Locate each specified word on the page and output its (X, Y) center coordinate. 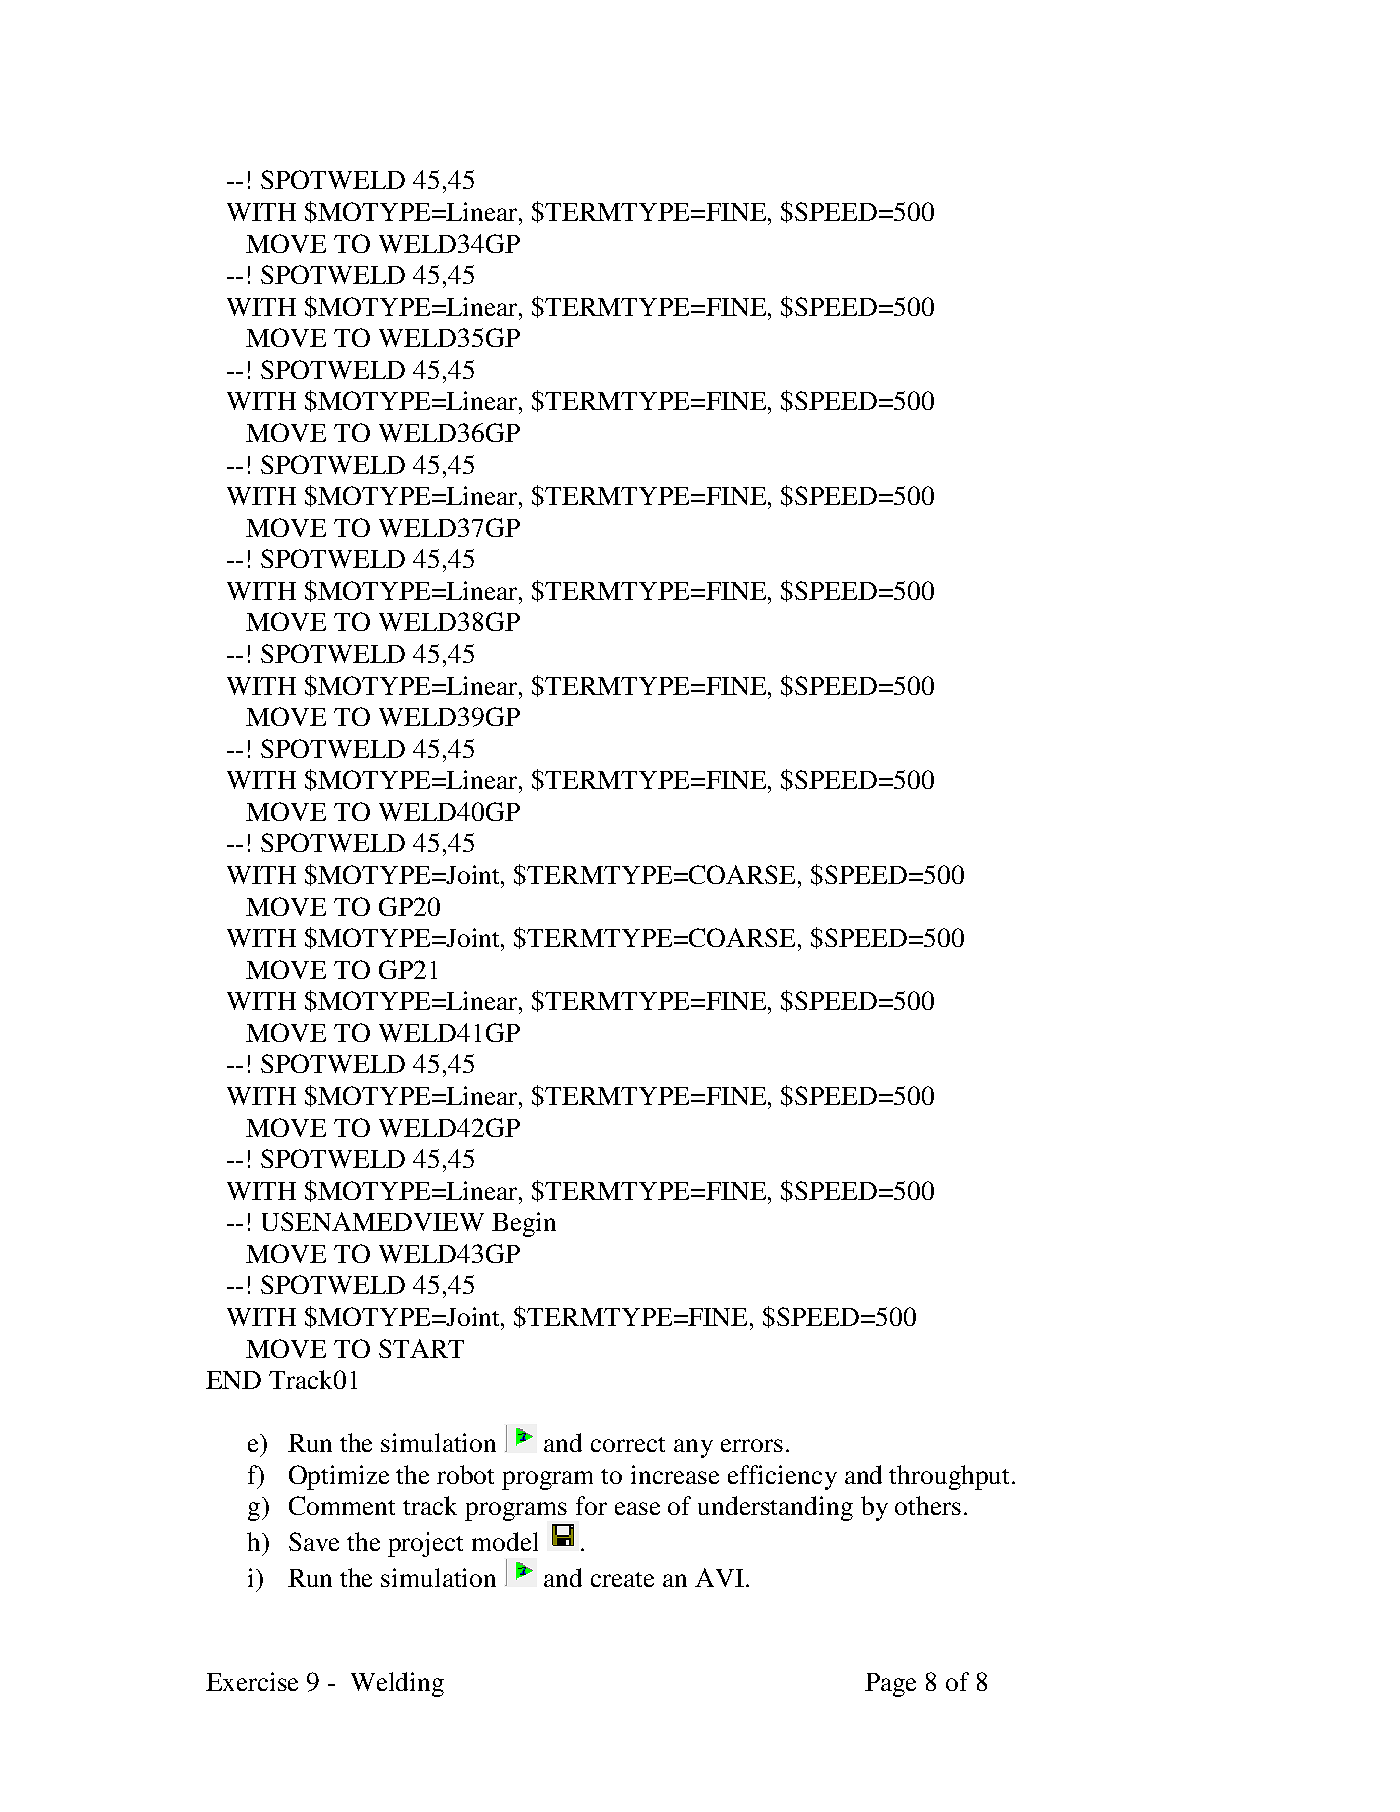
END (233, 1380)
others (928, 1505)
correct (628, 1444)
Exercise (252, 1681)
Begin (524, 1224)
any (693, 1448)
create (622, 1579)
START (421, 1348)
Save (314, 1541)
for (591, 1505)
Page (890, 1685)
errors (752, 1445)
